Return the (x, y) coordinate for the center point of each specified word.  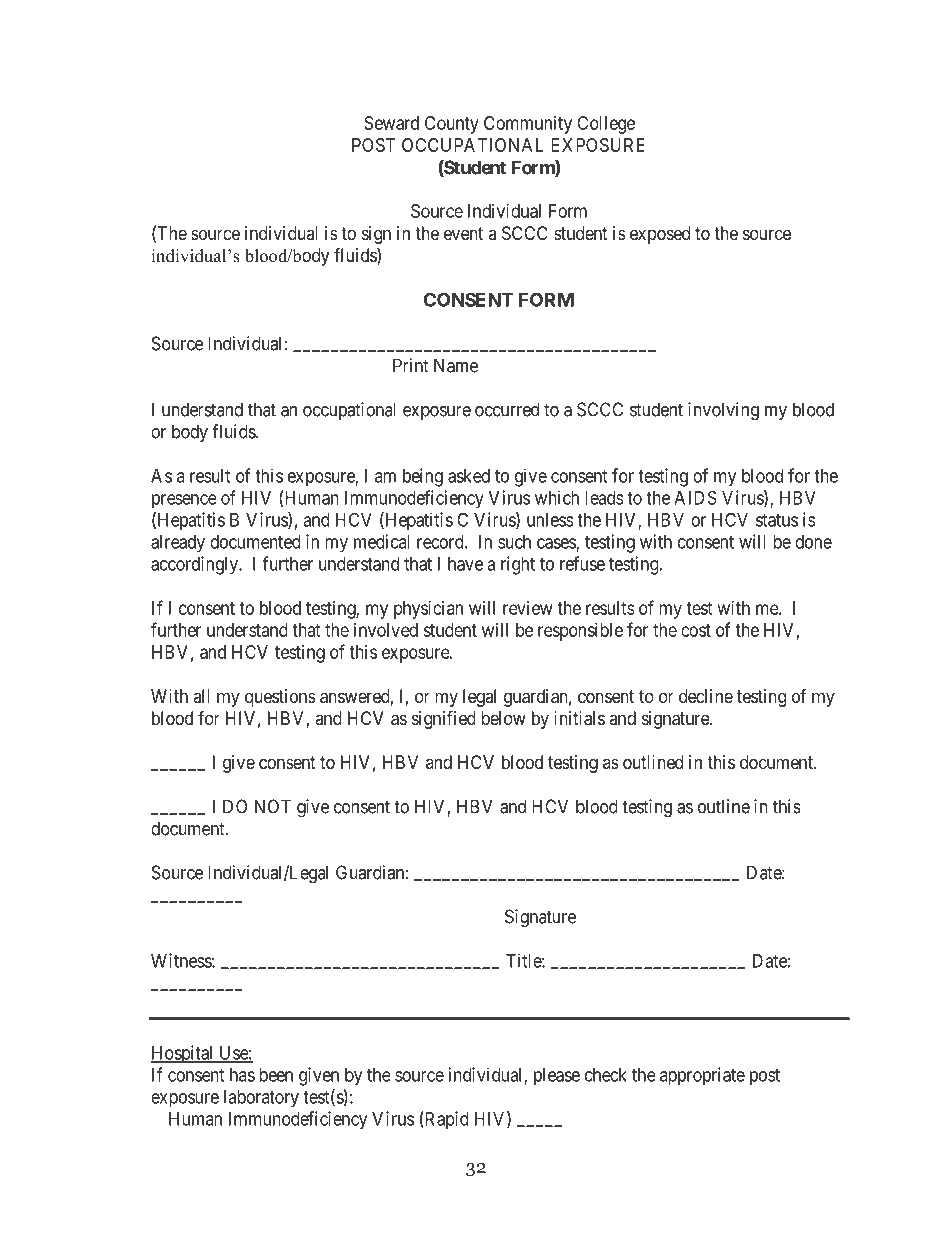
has (242, 1075)
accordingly (196, 565)
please (557, 1077)
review (527, 608)
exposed (660, 235)
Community (528, 125)
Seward (391, 123)
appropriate (702, 1076)
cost (696, 630)
